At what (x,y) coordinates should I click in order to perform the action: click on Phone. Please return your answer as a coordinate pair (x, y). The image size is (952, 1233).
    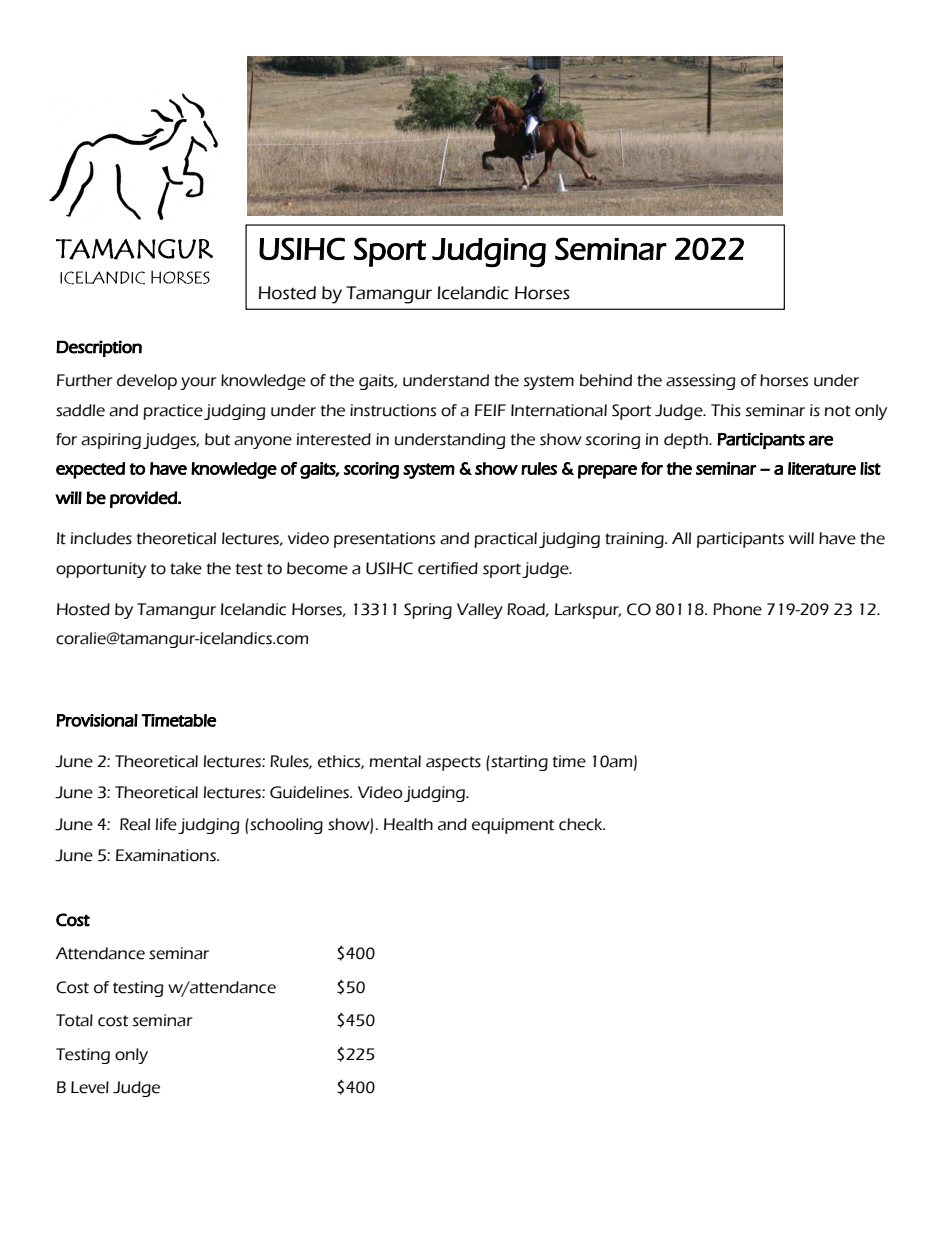
    Looking at the image, I should click on (737, 609).
